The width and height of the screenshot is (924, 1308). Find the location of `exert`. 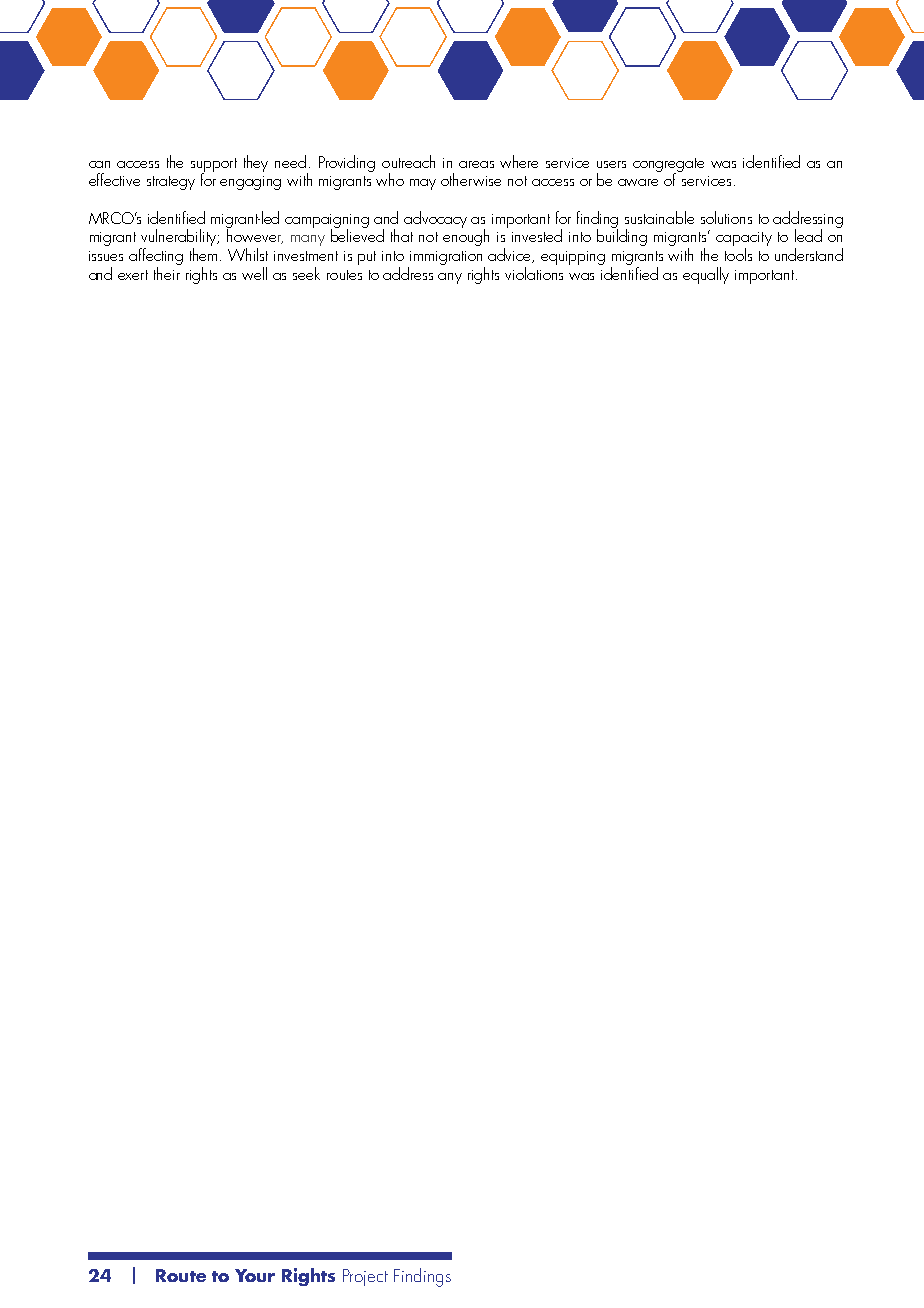

exert is located at coordinates (133, 275).
